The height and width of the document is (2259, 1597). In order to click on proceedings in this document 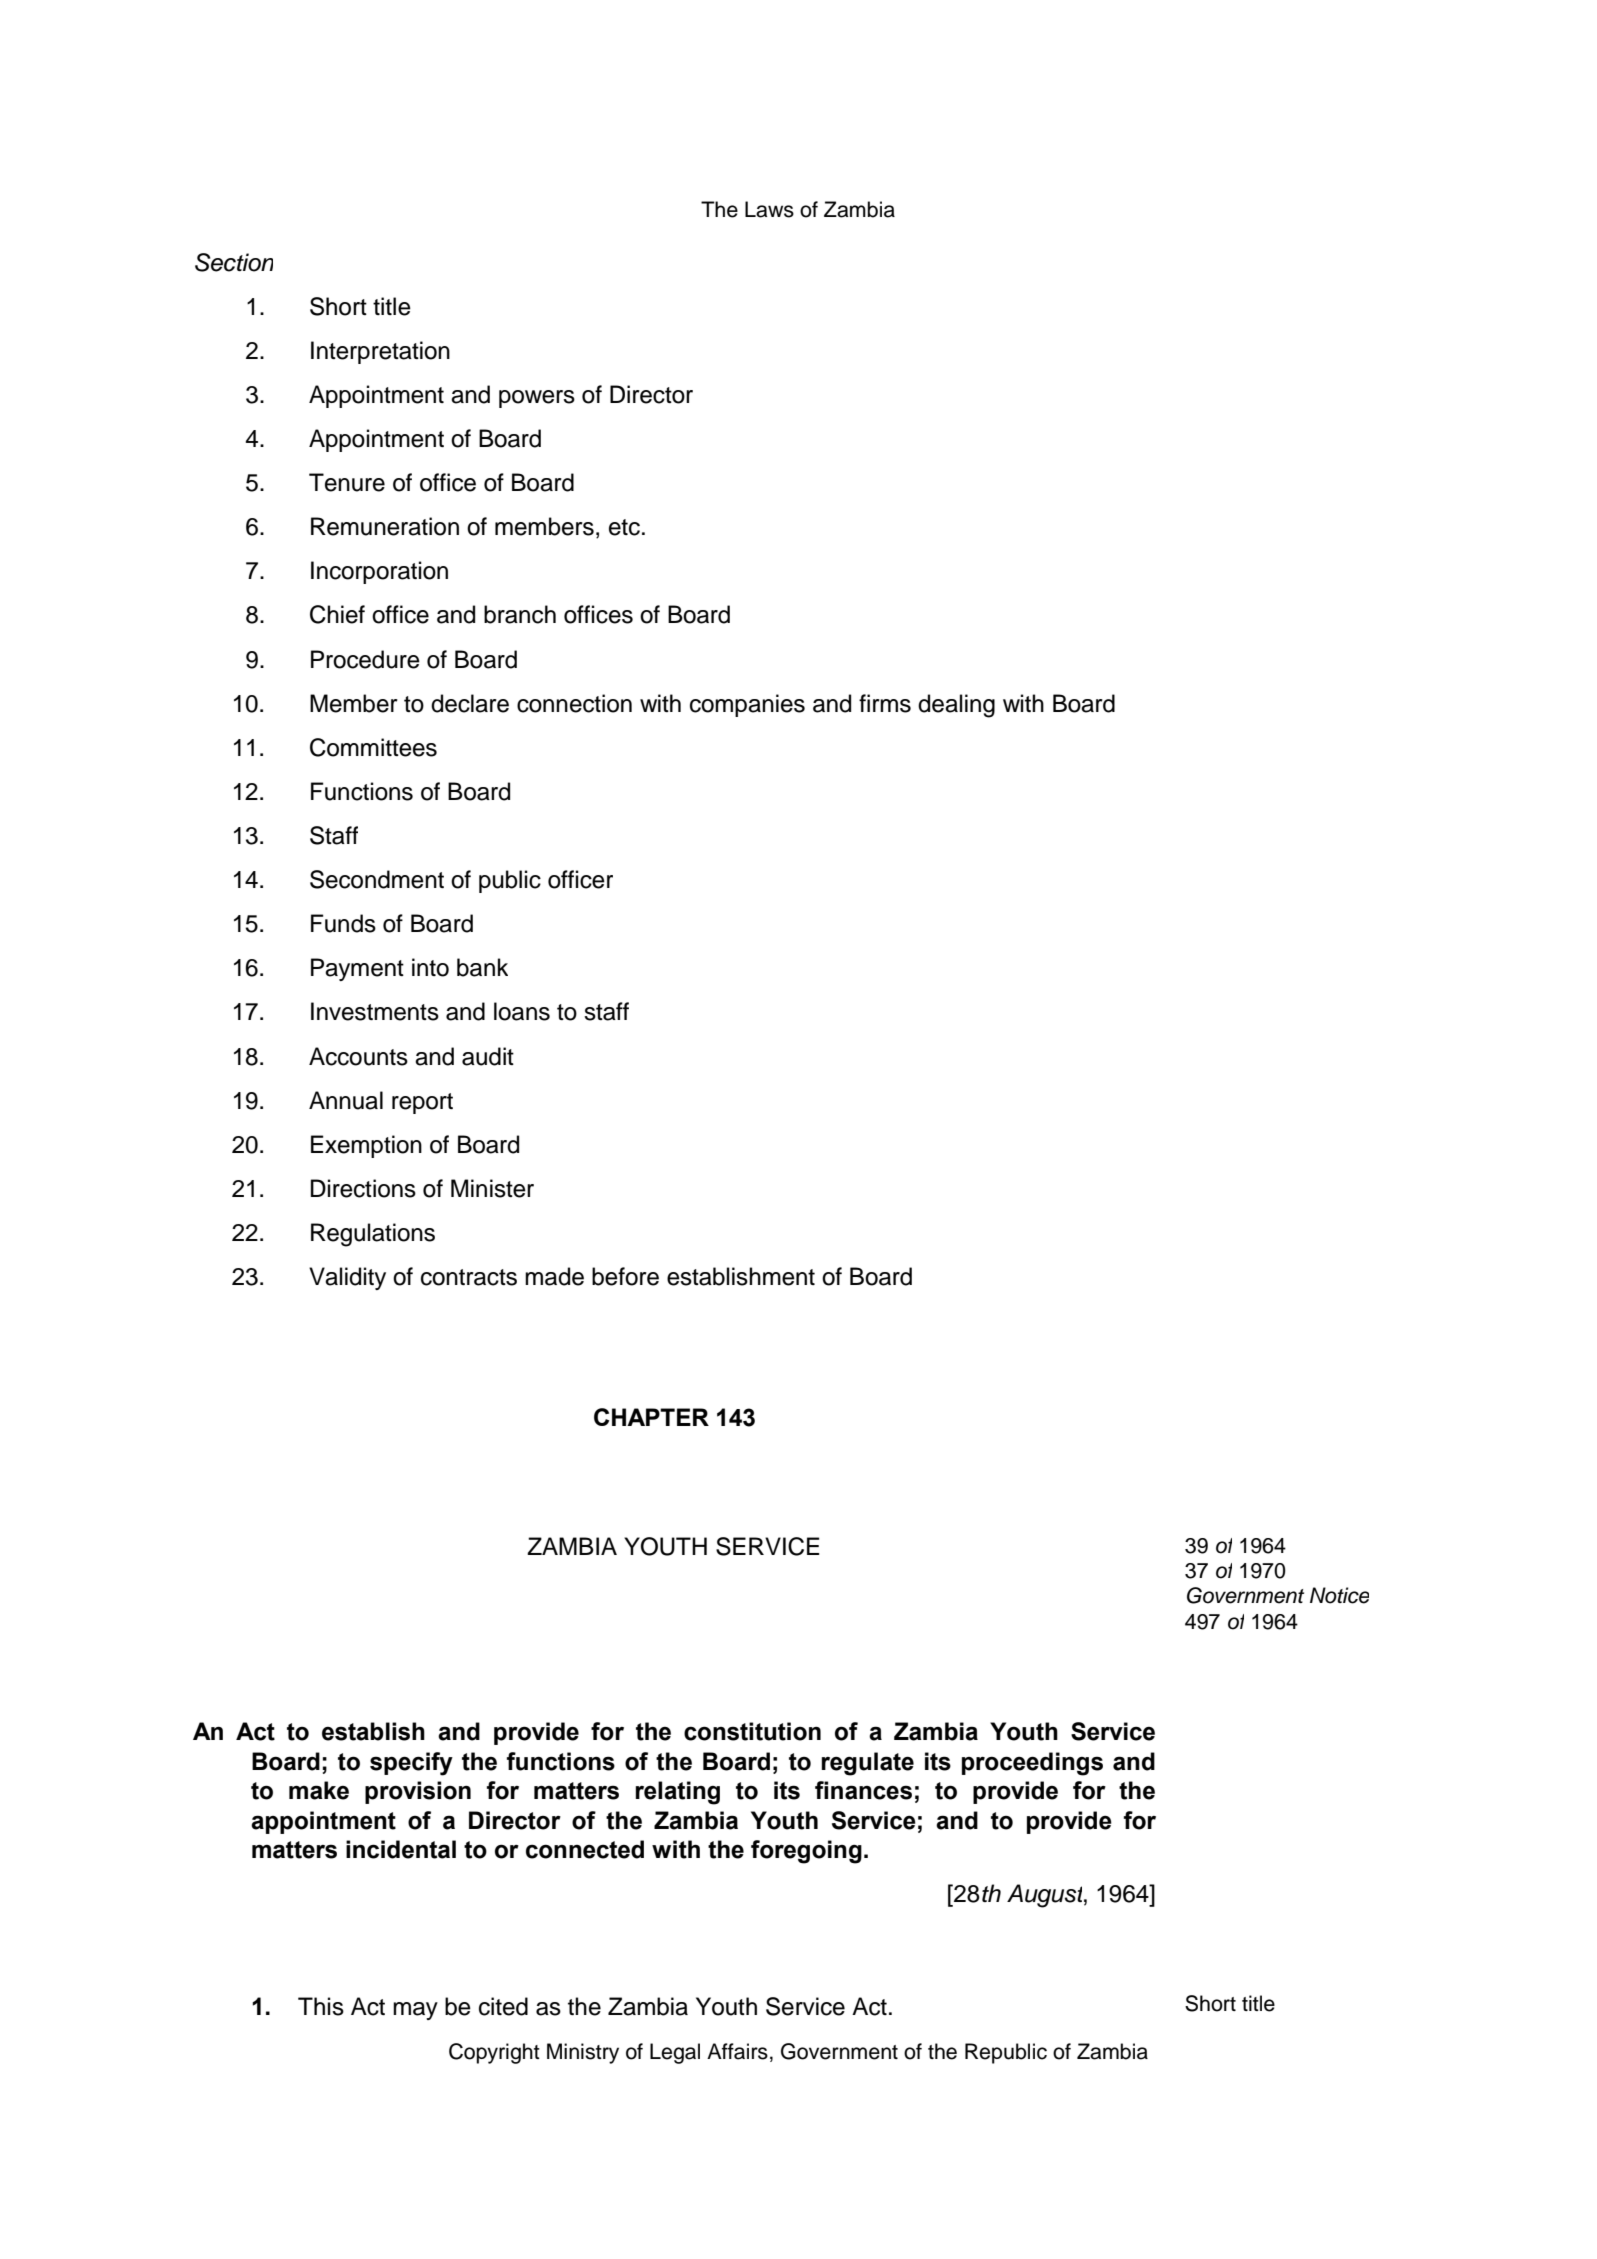, I will do `click(1032, 1764)`.
